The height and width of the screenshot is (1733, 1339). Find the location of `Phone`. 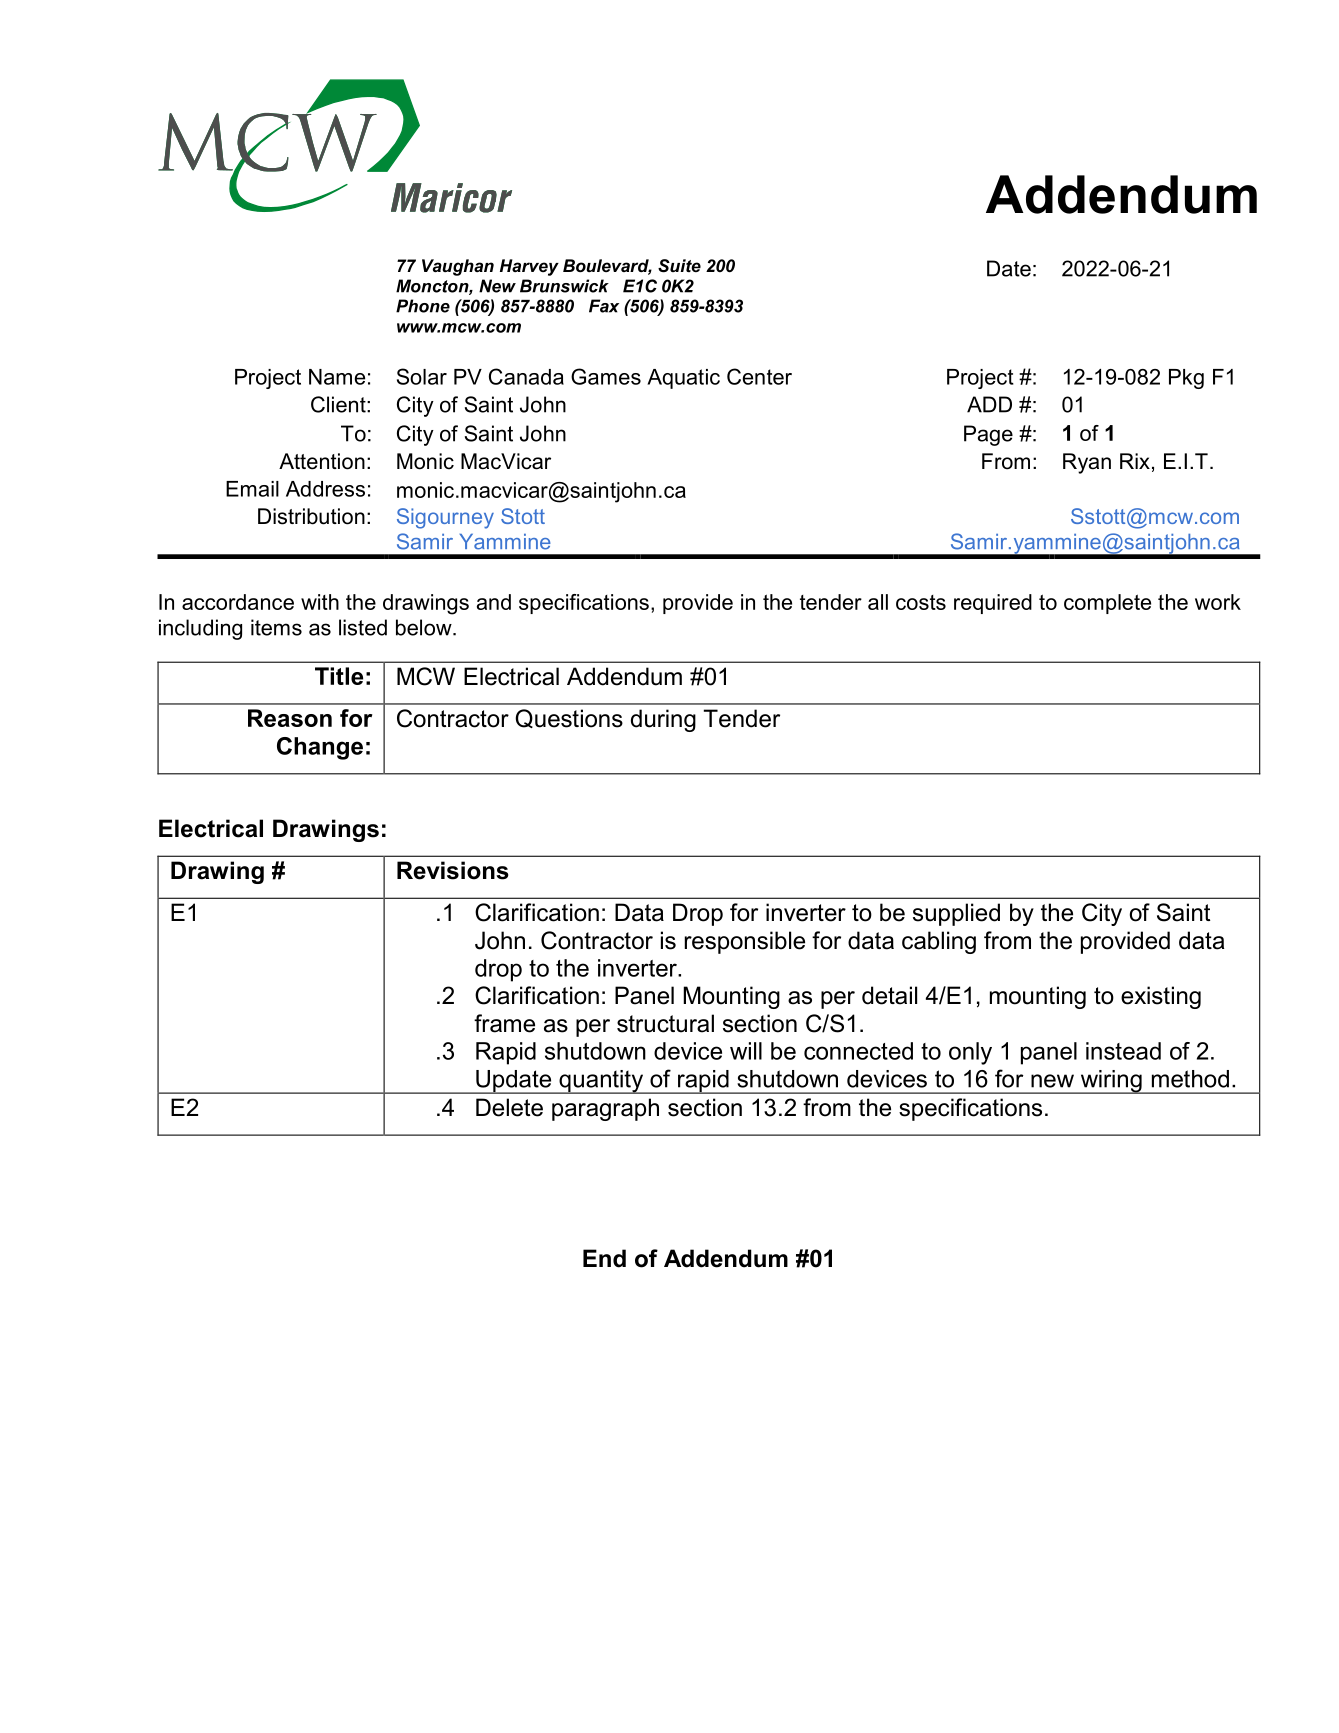

Phone is located at coordinates (423, 306).
